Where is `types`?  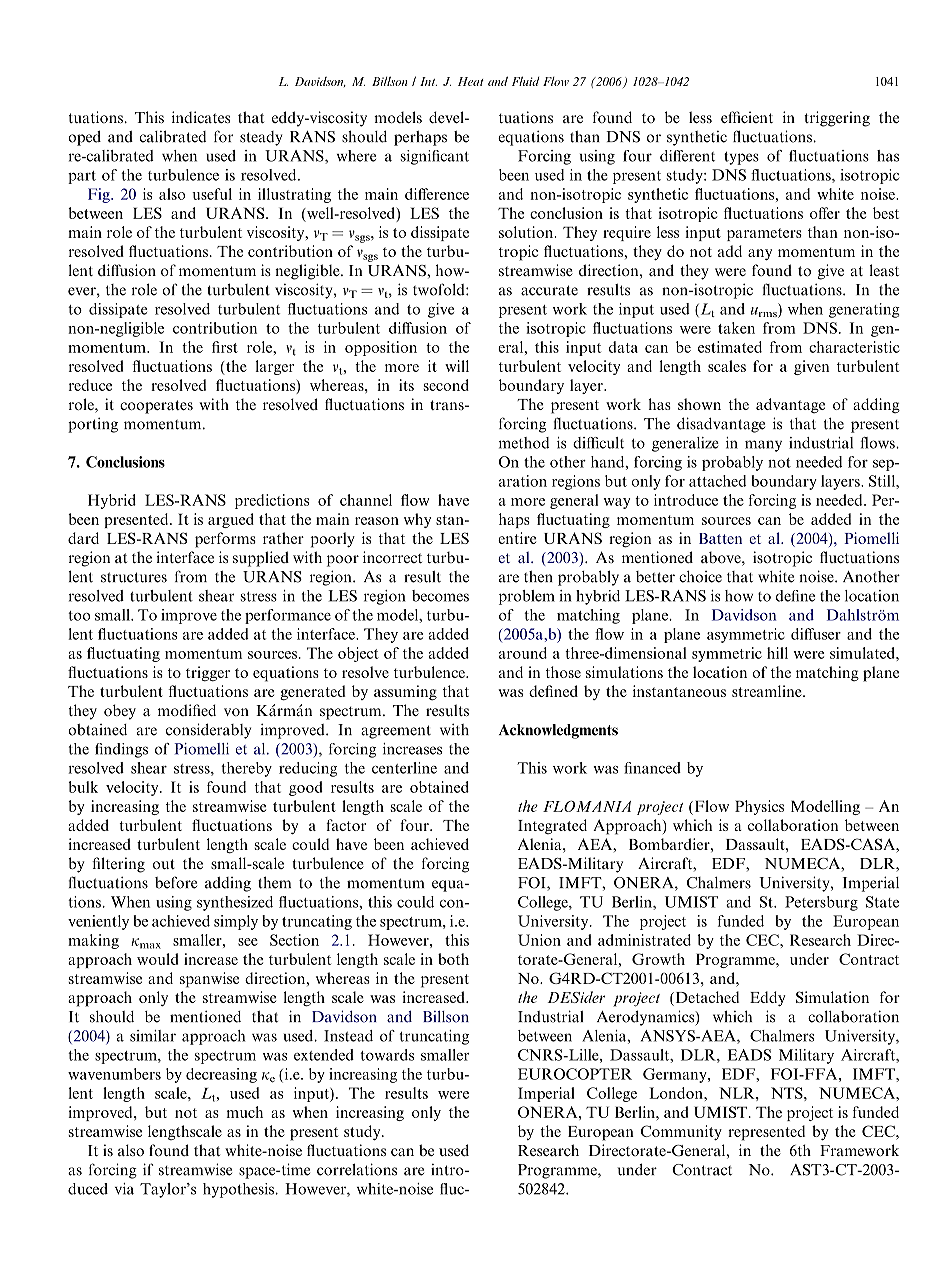 types is located at coordinates (741, 158).
